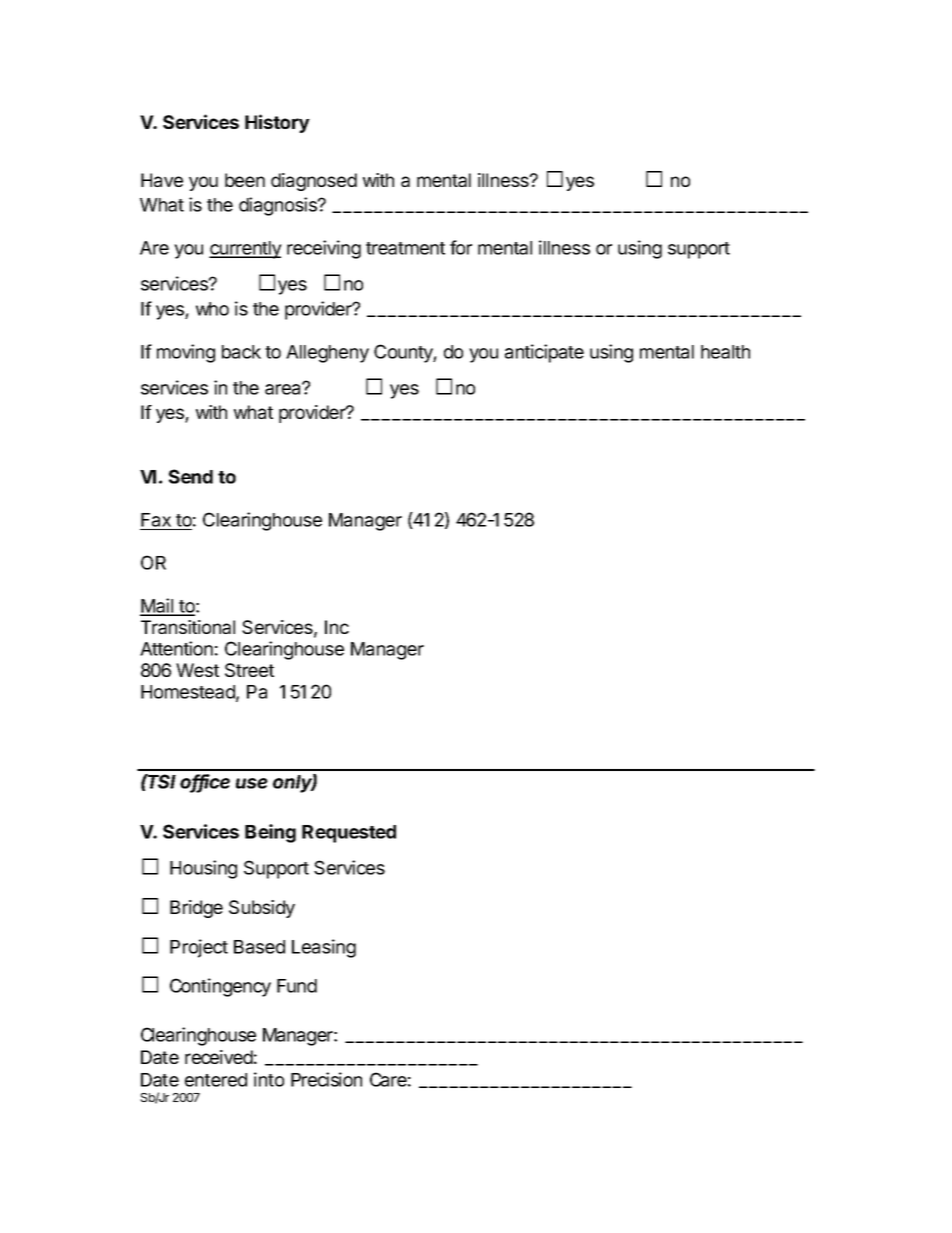  I want to click on anticipate, so click(544, 353).
